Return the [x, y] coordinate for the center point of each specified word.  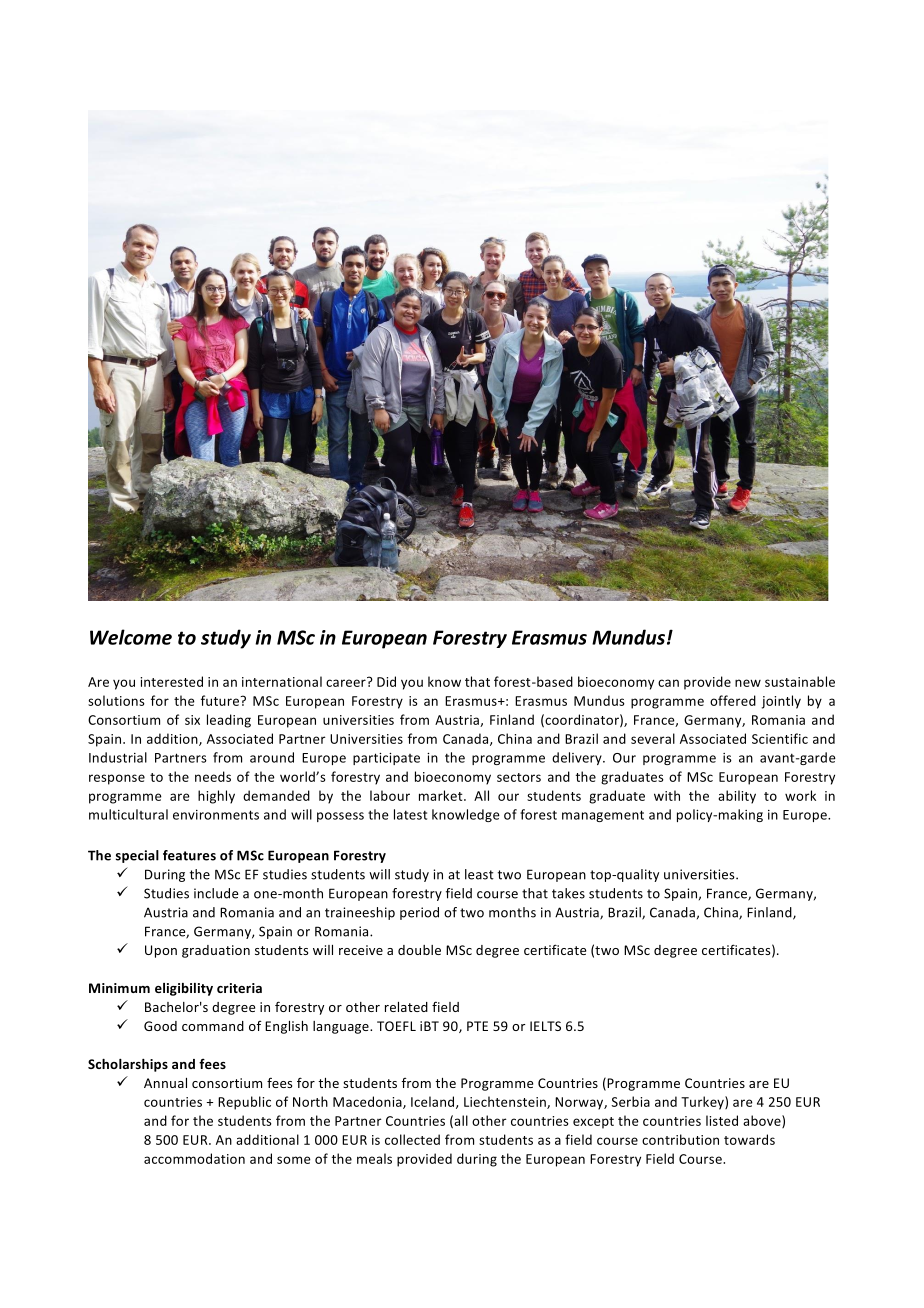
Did [386, 681]
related [406, 1007]
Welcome [131, 637]
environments [216, 815]
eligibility [184, 989]
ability [737, 797]
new [748, 683]
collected [412, 1139]
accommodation [194, 1158]
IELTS [545, 1026]
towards [749, 1139]
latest [410, 814]
